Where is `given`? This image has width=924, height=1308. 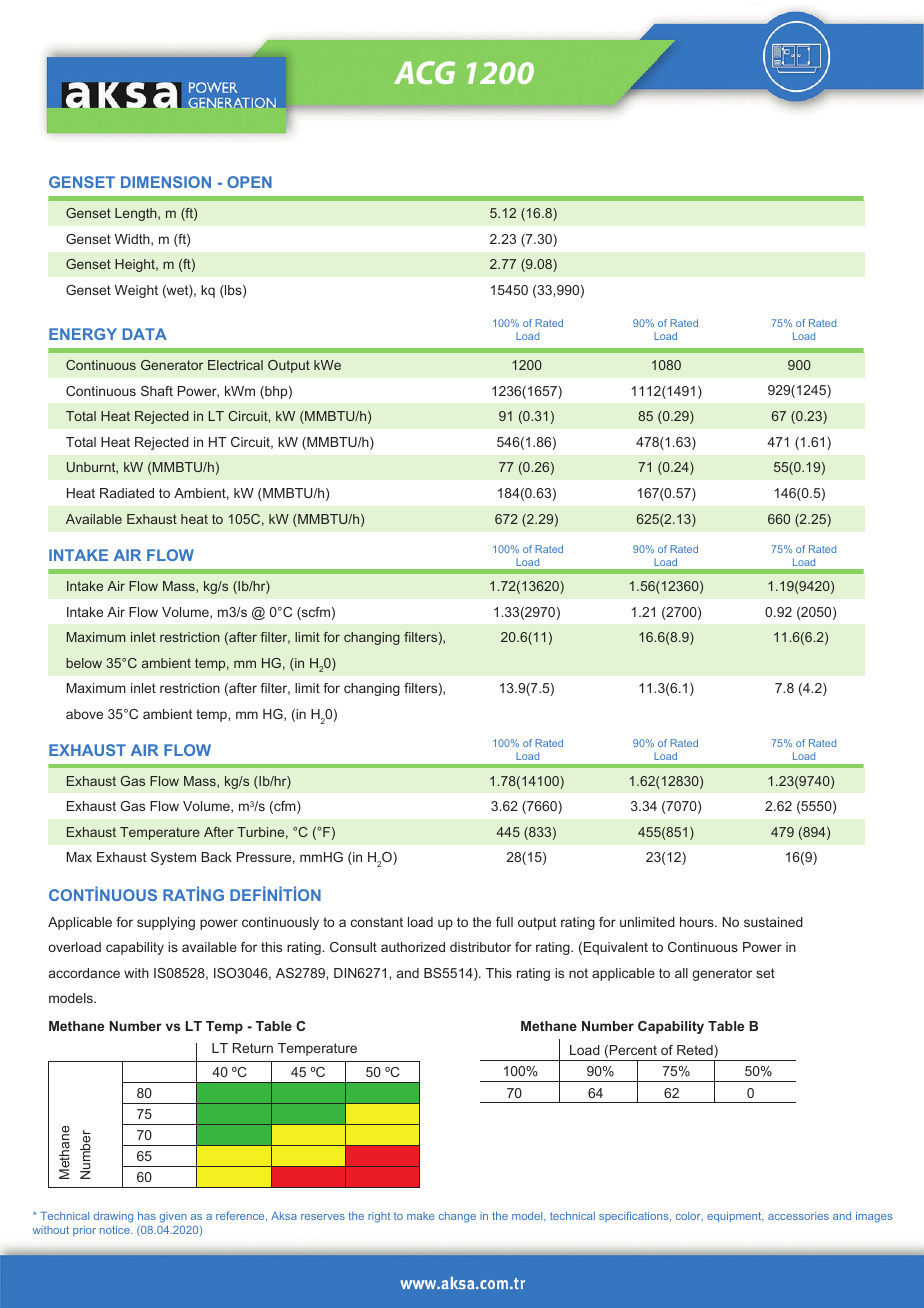 given is located at coordinates (173, 1217).
